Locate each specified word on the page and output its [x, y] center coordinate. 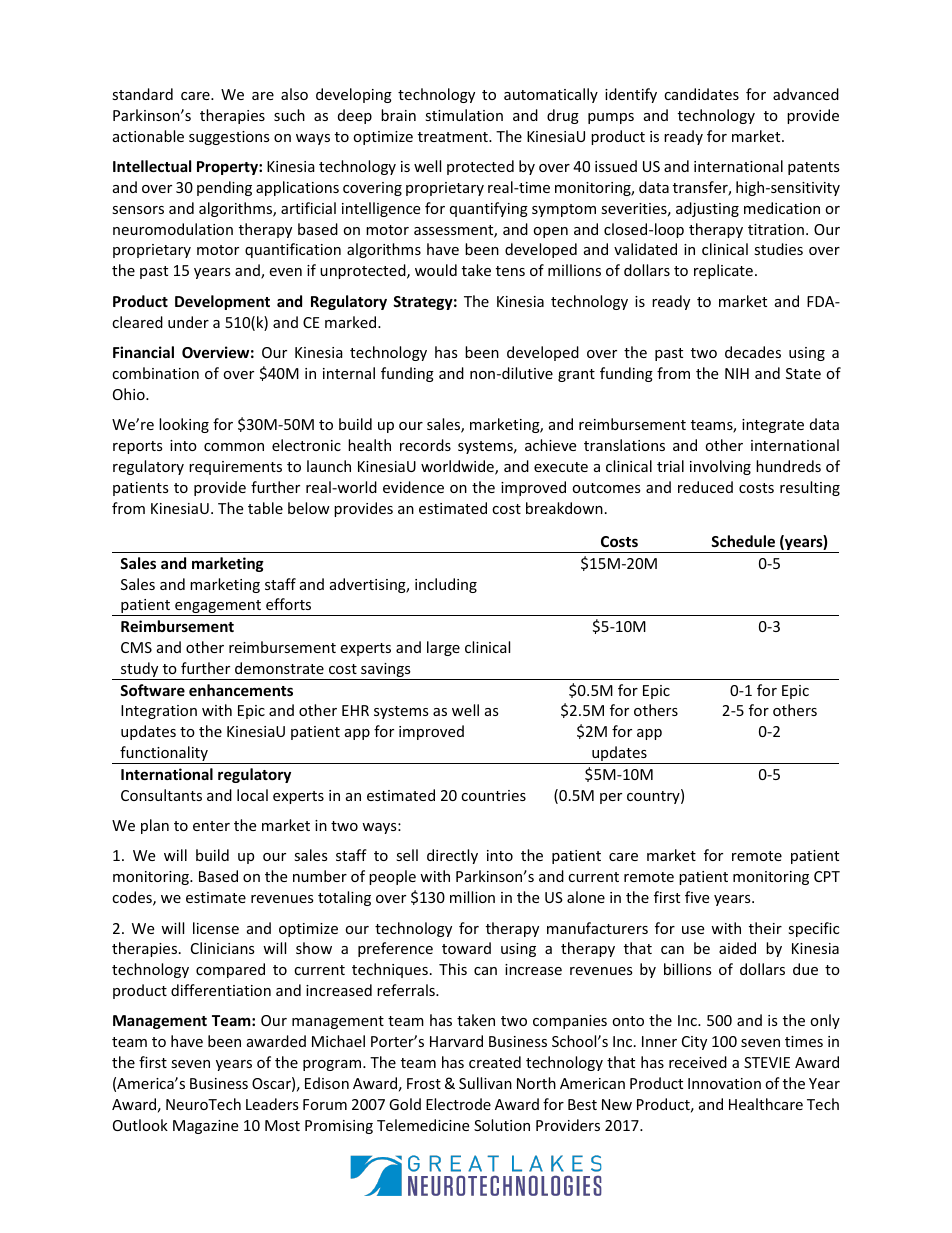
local [252, 795]
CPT [827, 876]
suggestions [229, 138]
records [425, 445]
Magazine [205, 1127]
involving [720, 467]
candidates [701, 94]
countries [493, 795]
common [234, 447]
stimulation [464, 115]
